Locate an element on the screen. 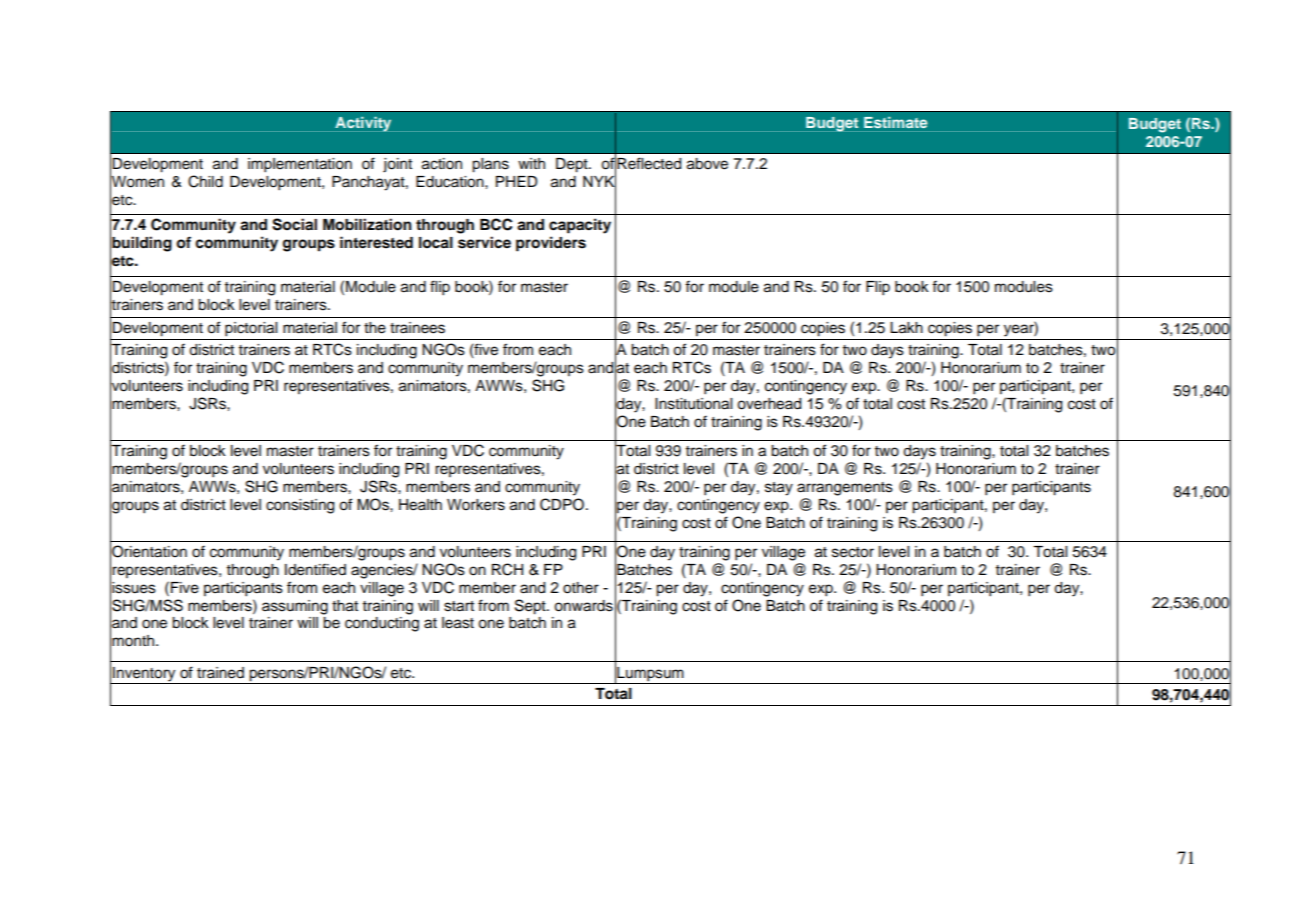 This screenshot has height=924, width=1308. implementation is located at coordinates (300, 165).
